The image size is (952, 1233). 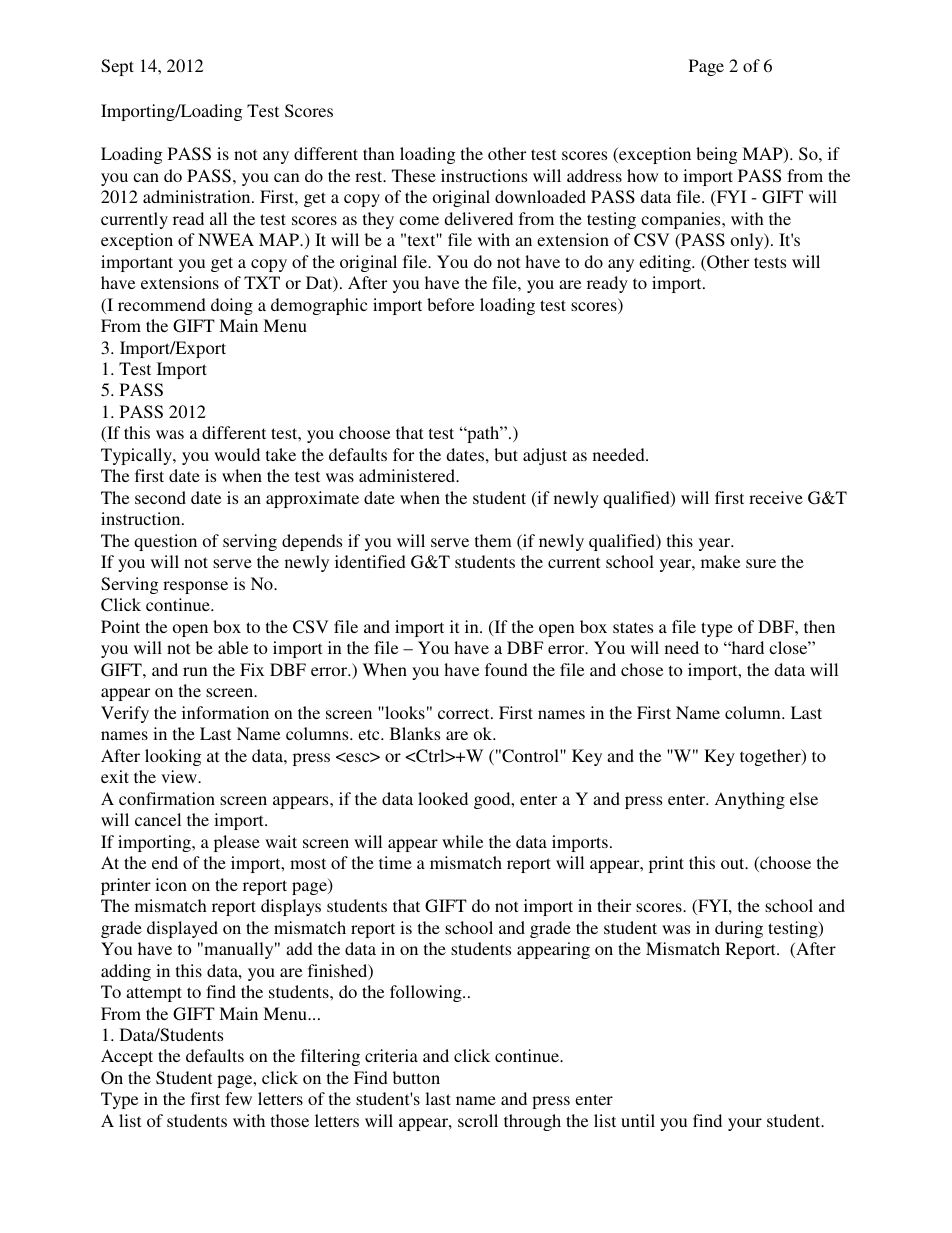 I want to click on scroll, so click(x=478, y=1120).
